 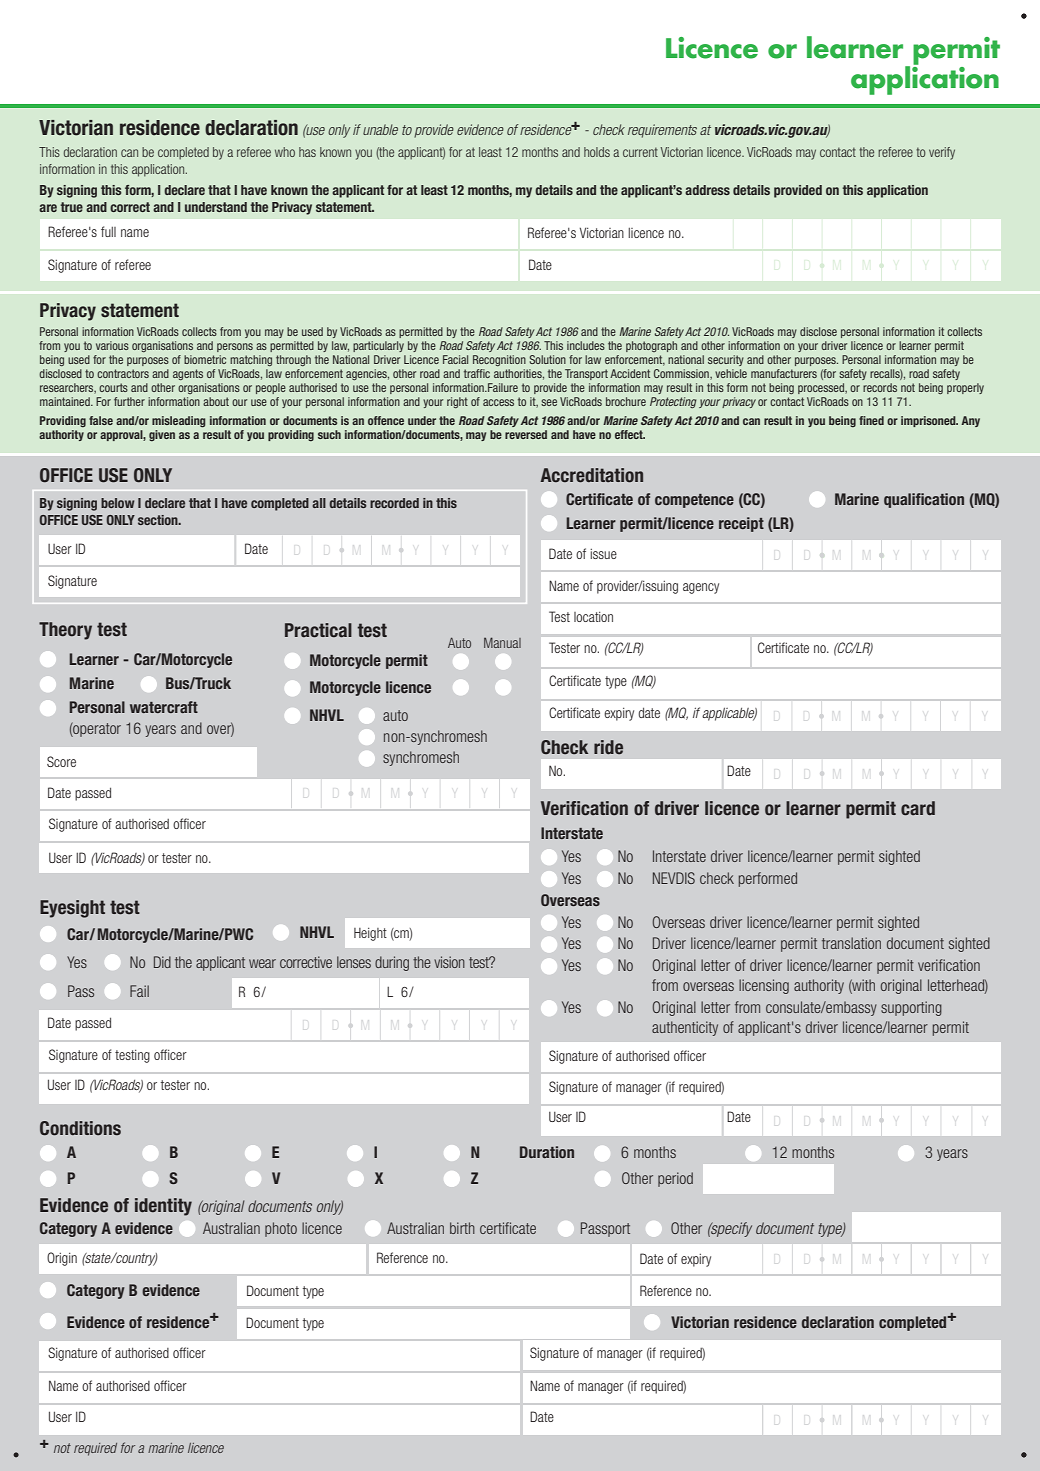 I want to click on holds, so click(x=597, y=152).
